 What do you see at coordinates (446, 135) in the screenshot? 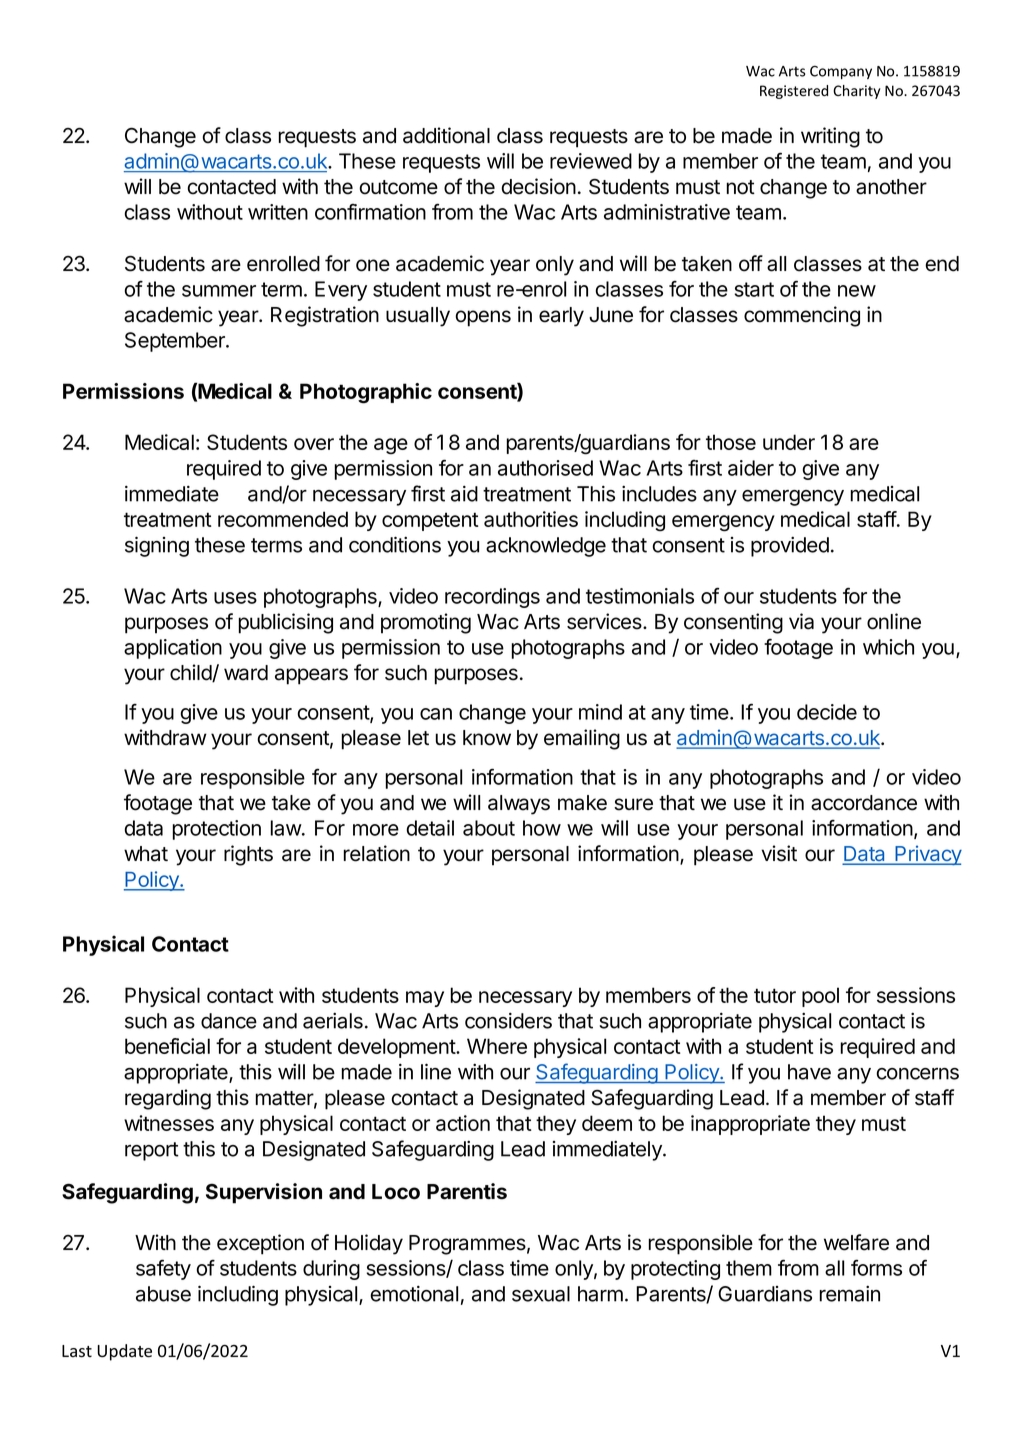
I see `additional` at bounding box center [446, 135].
